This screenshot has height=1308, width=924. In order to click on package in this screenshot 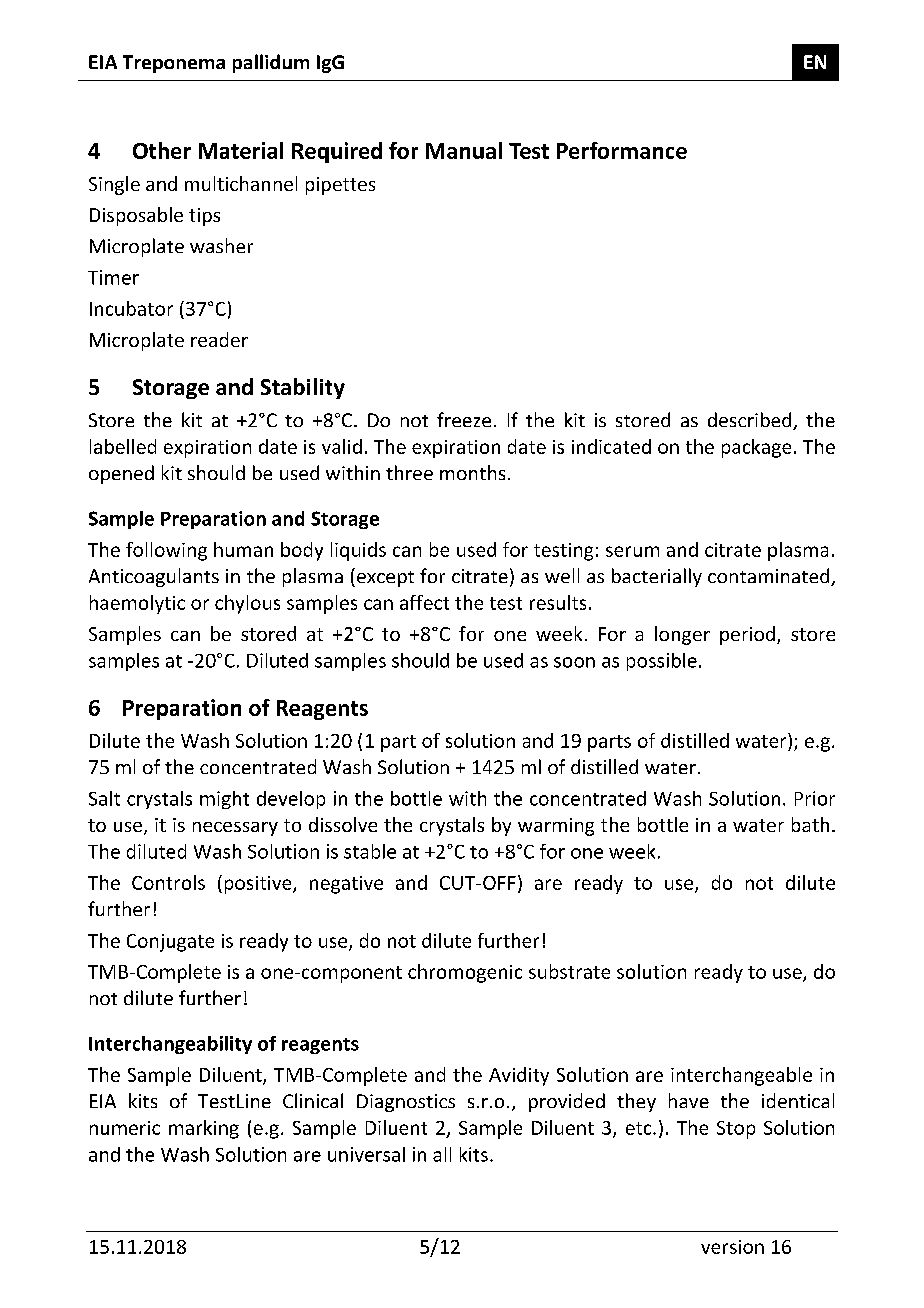, I will do `click(756, 448)`.
